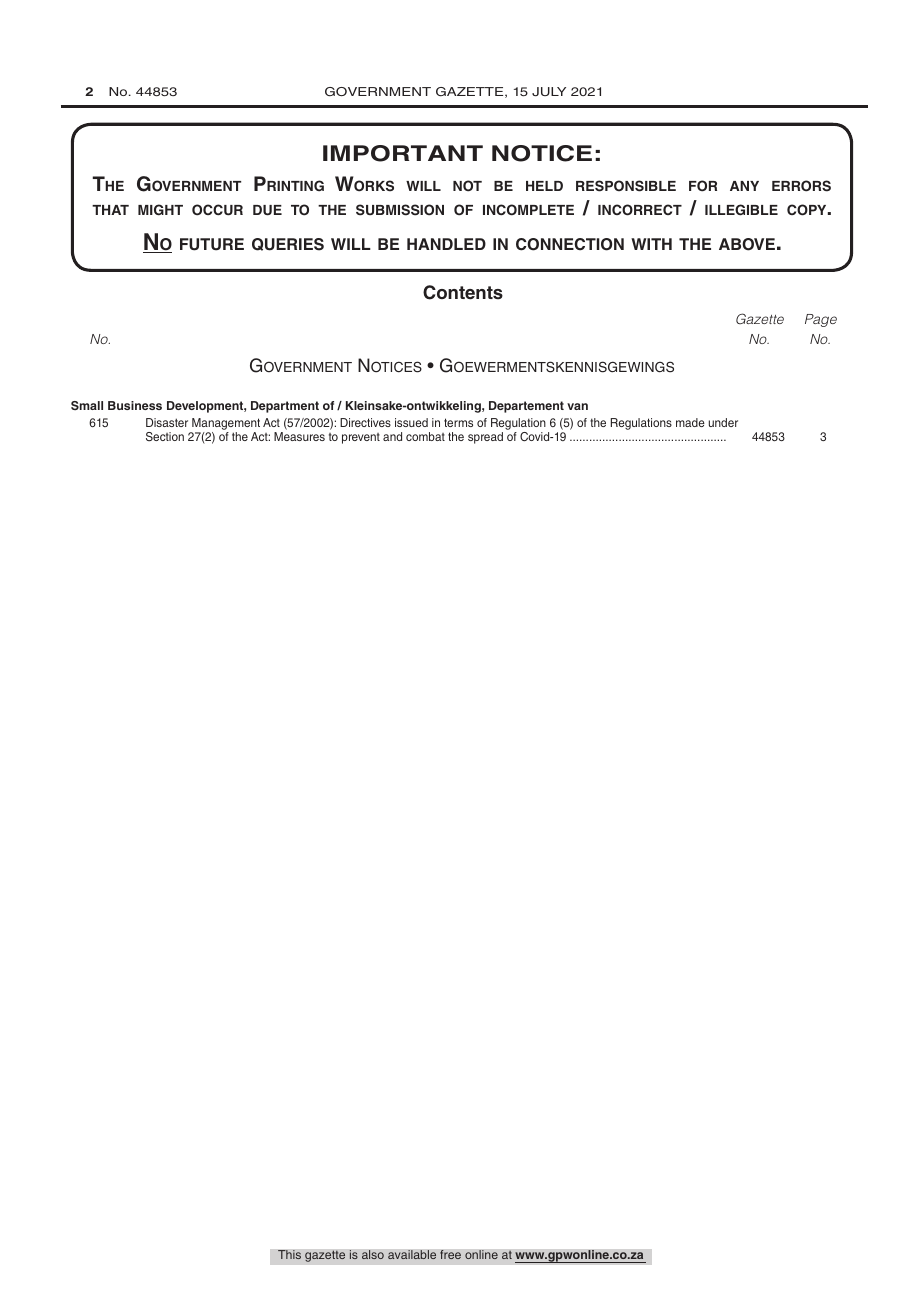 The height and width of the screenshot is (1308, 924). Describe the element at coordinates (165, 436) in the screenshot. I see `Section` at that location.
